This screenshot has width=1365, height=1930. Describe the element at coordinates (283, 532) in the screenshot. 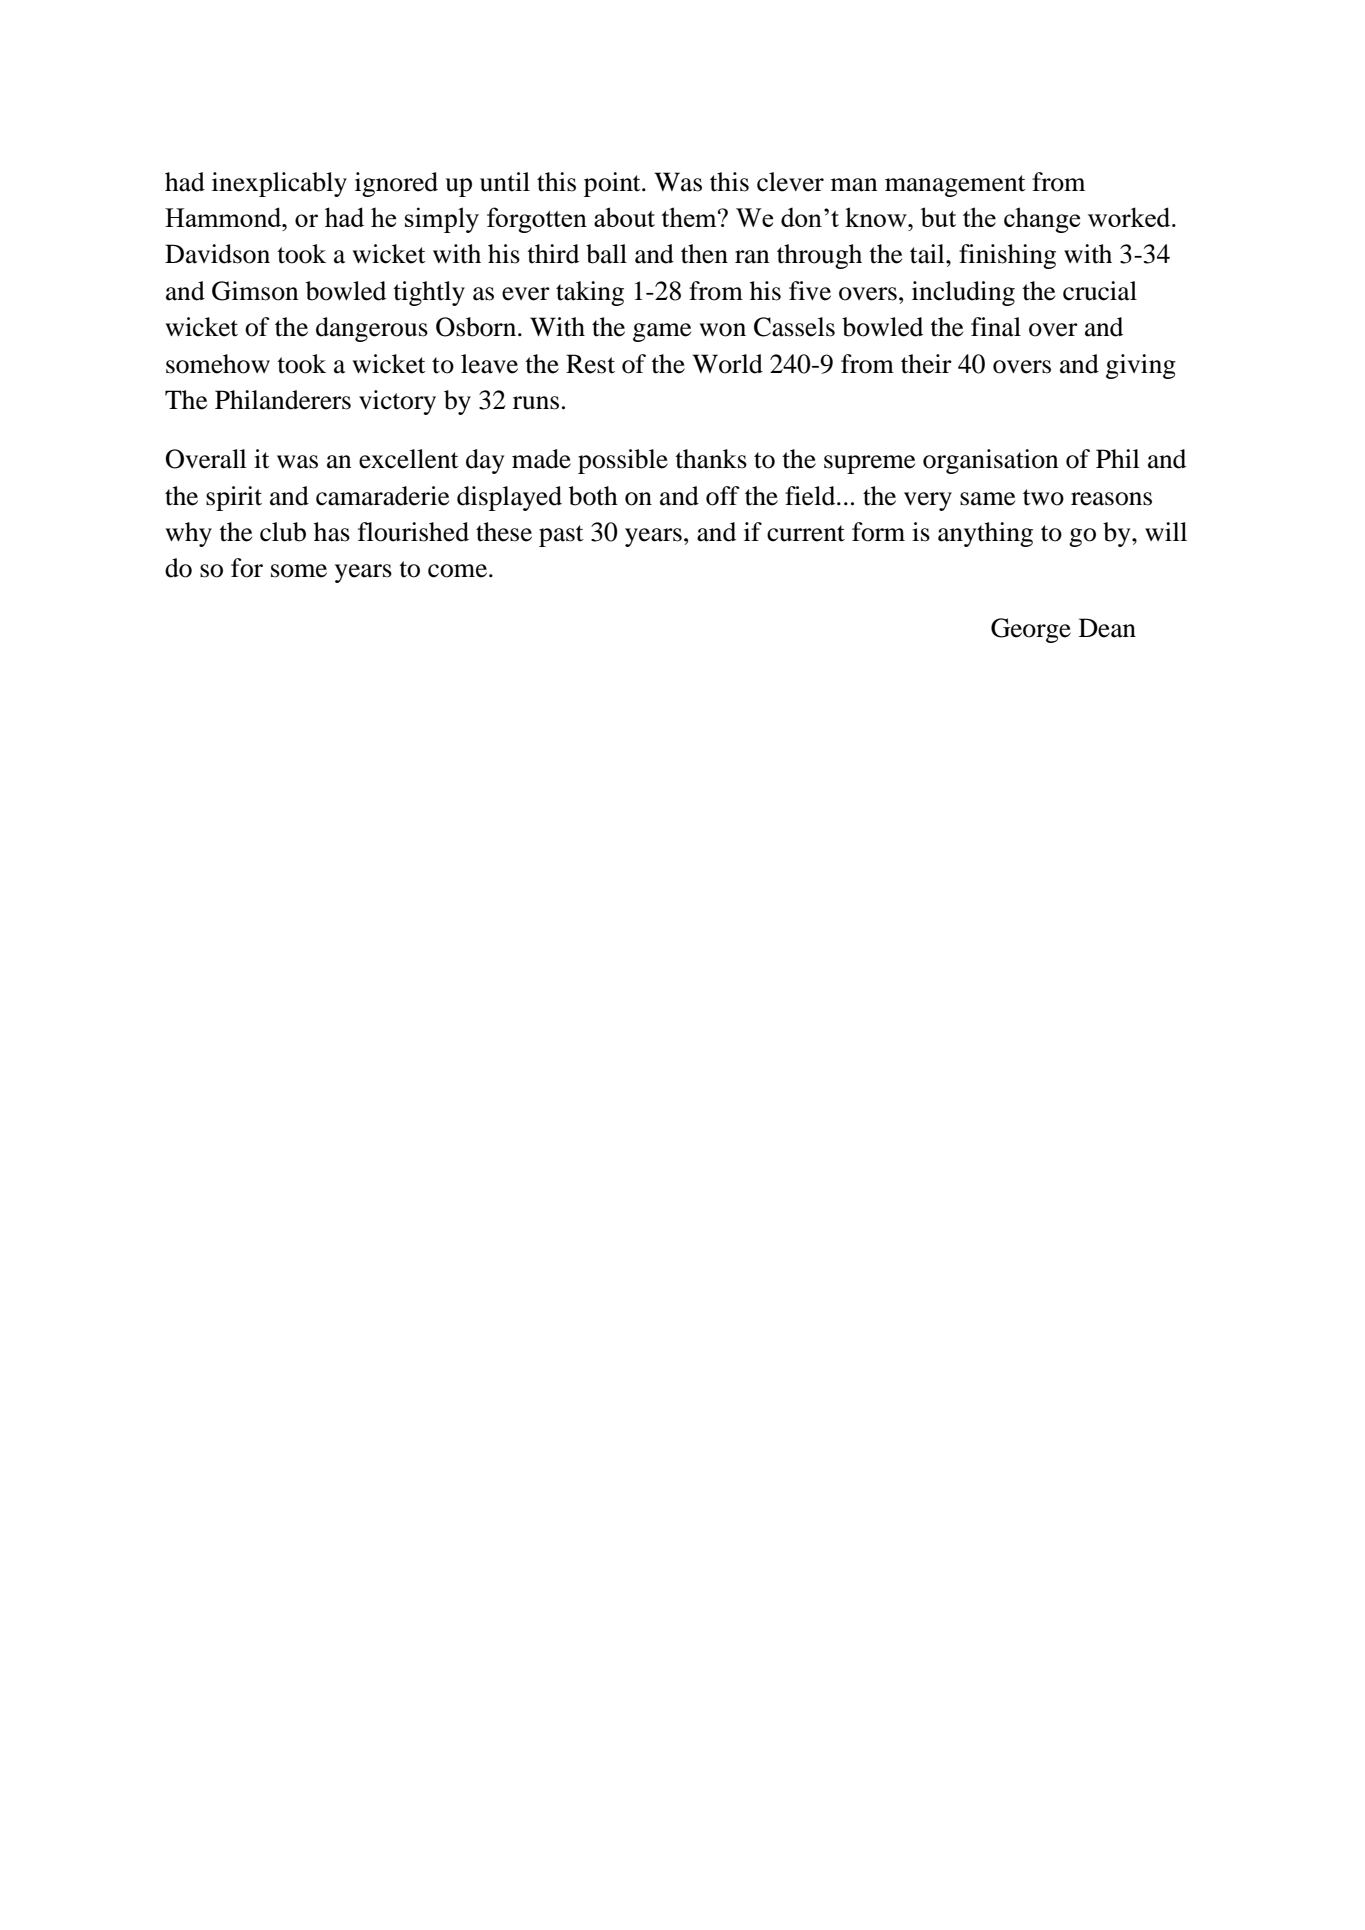

I see `club` at that location.
